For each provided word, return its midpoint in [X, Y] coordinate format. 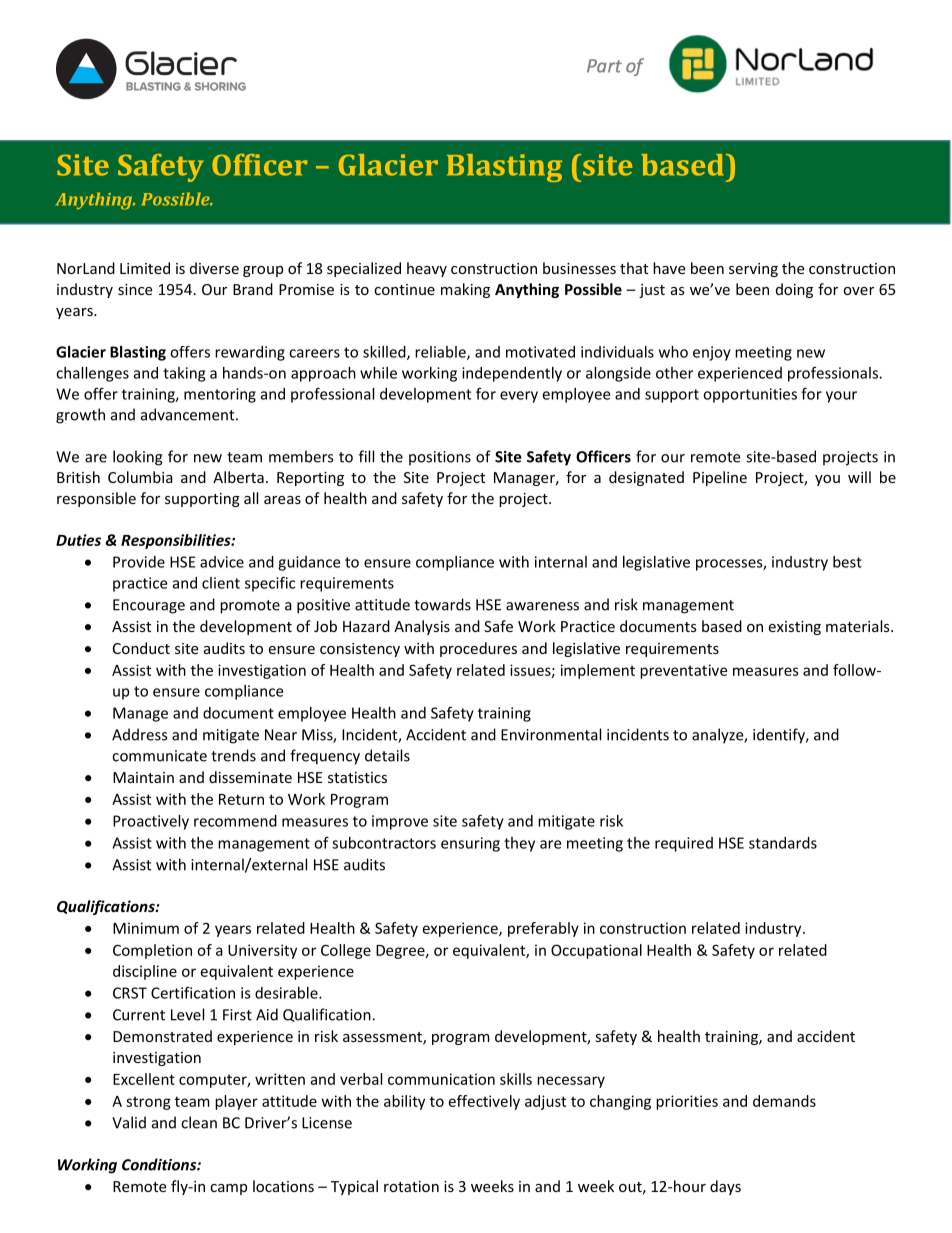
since [135, 289]
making [465, 290]
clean [199, 1122]
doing [794, 290]
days [725, 1187]
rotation [411, 1186]
